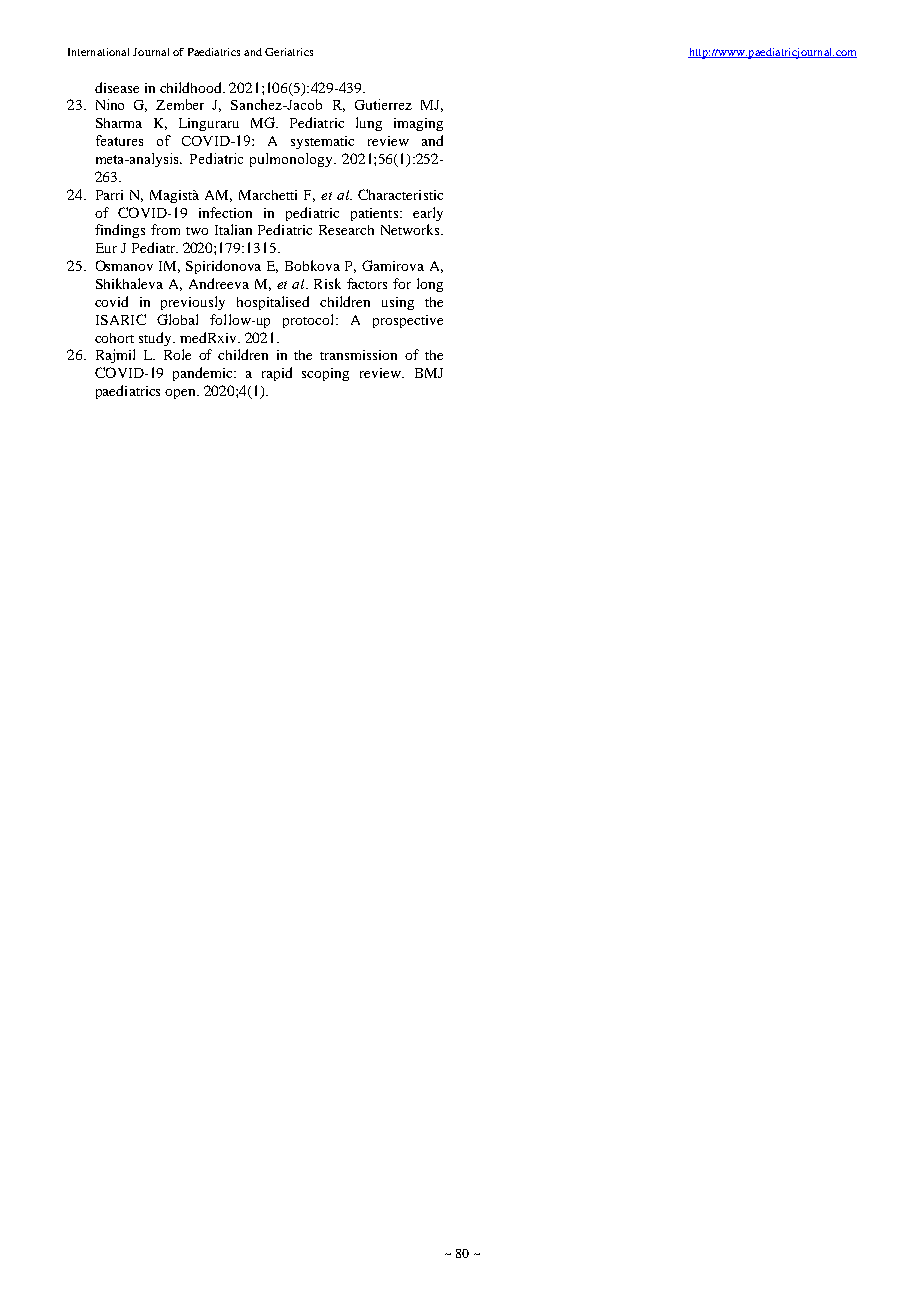  What do you see at coordinates (289, 52) in the image?
I see `Geriatrics` at bounding box center [289, 52].
